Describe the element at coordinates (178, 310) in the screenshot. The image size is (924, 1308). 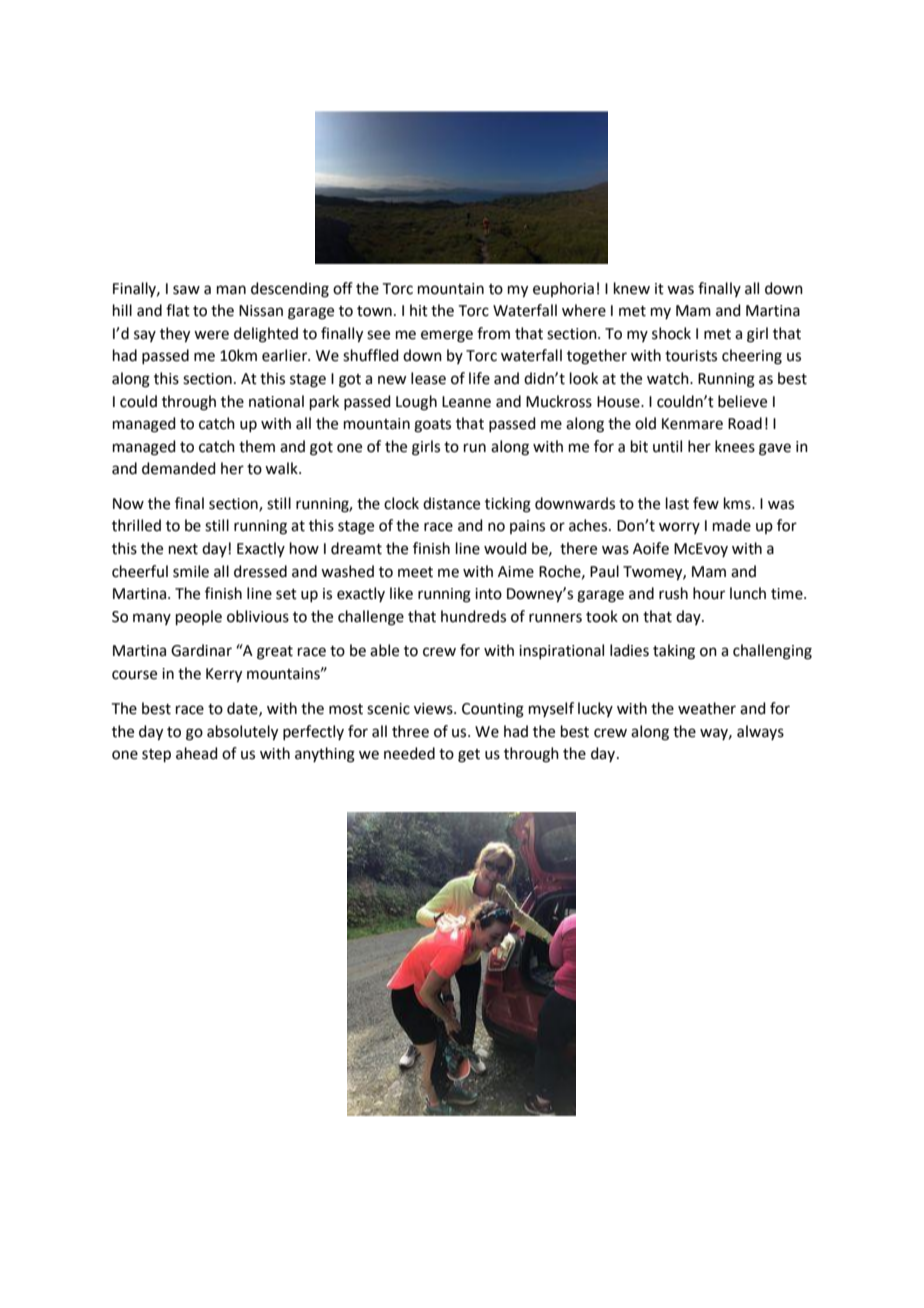
I see `flat` at that location.
